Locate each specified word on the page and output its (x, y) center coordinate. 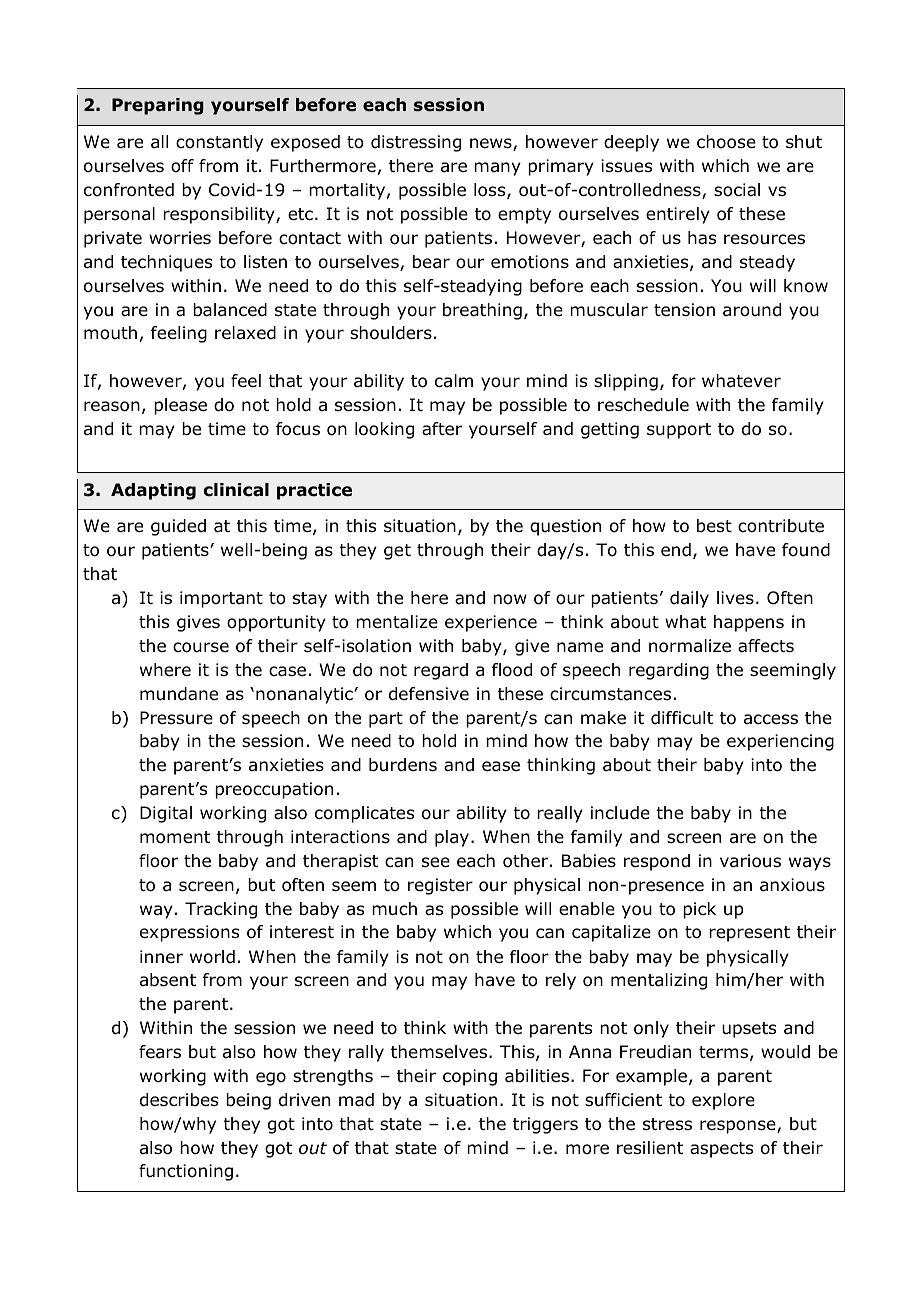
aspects (721, 1150)
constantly (219, 143)
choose (726, 142)
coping (470, 1077)
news (492, 144)
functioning (186, 1172)
